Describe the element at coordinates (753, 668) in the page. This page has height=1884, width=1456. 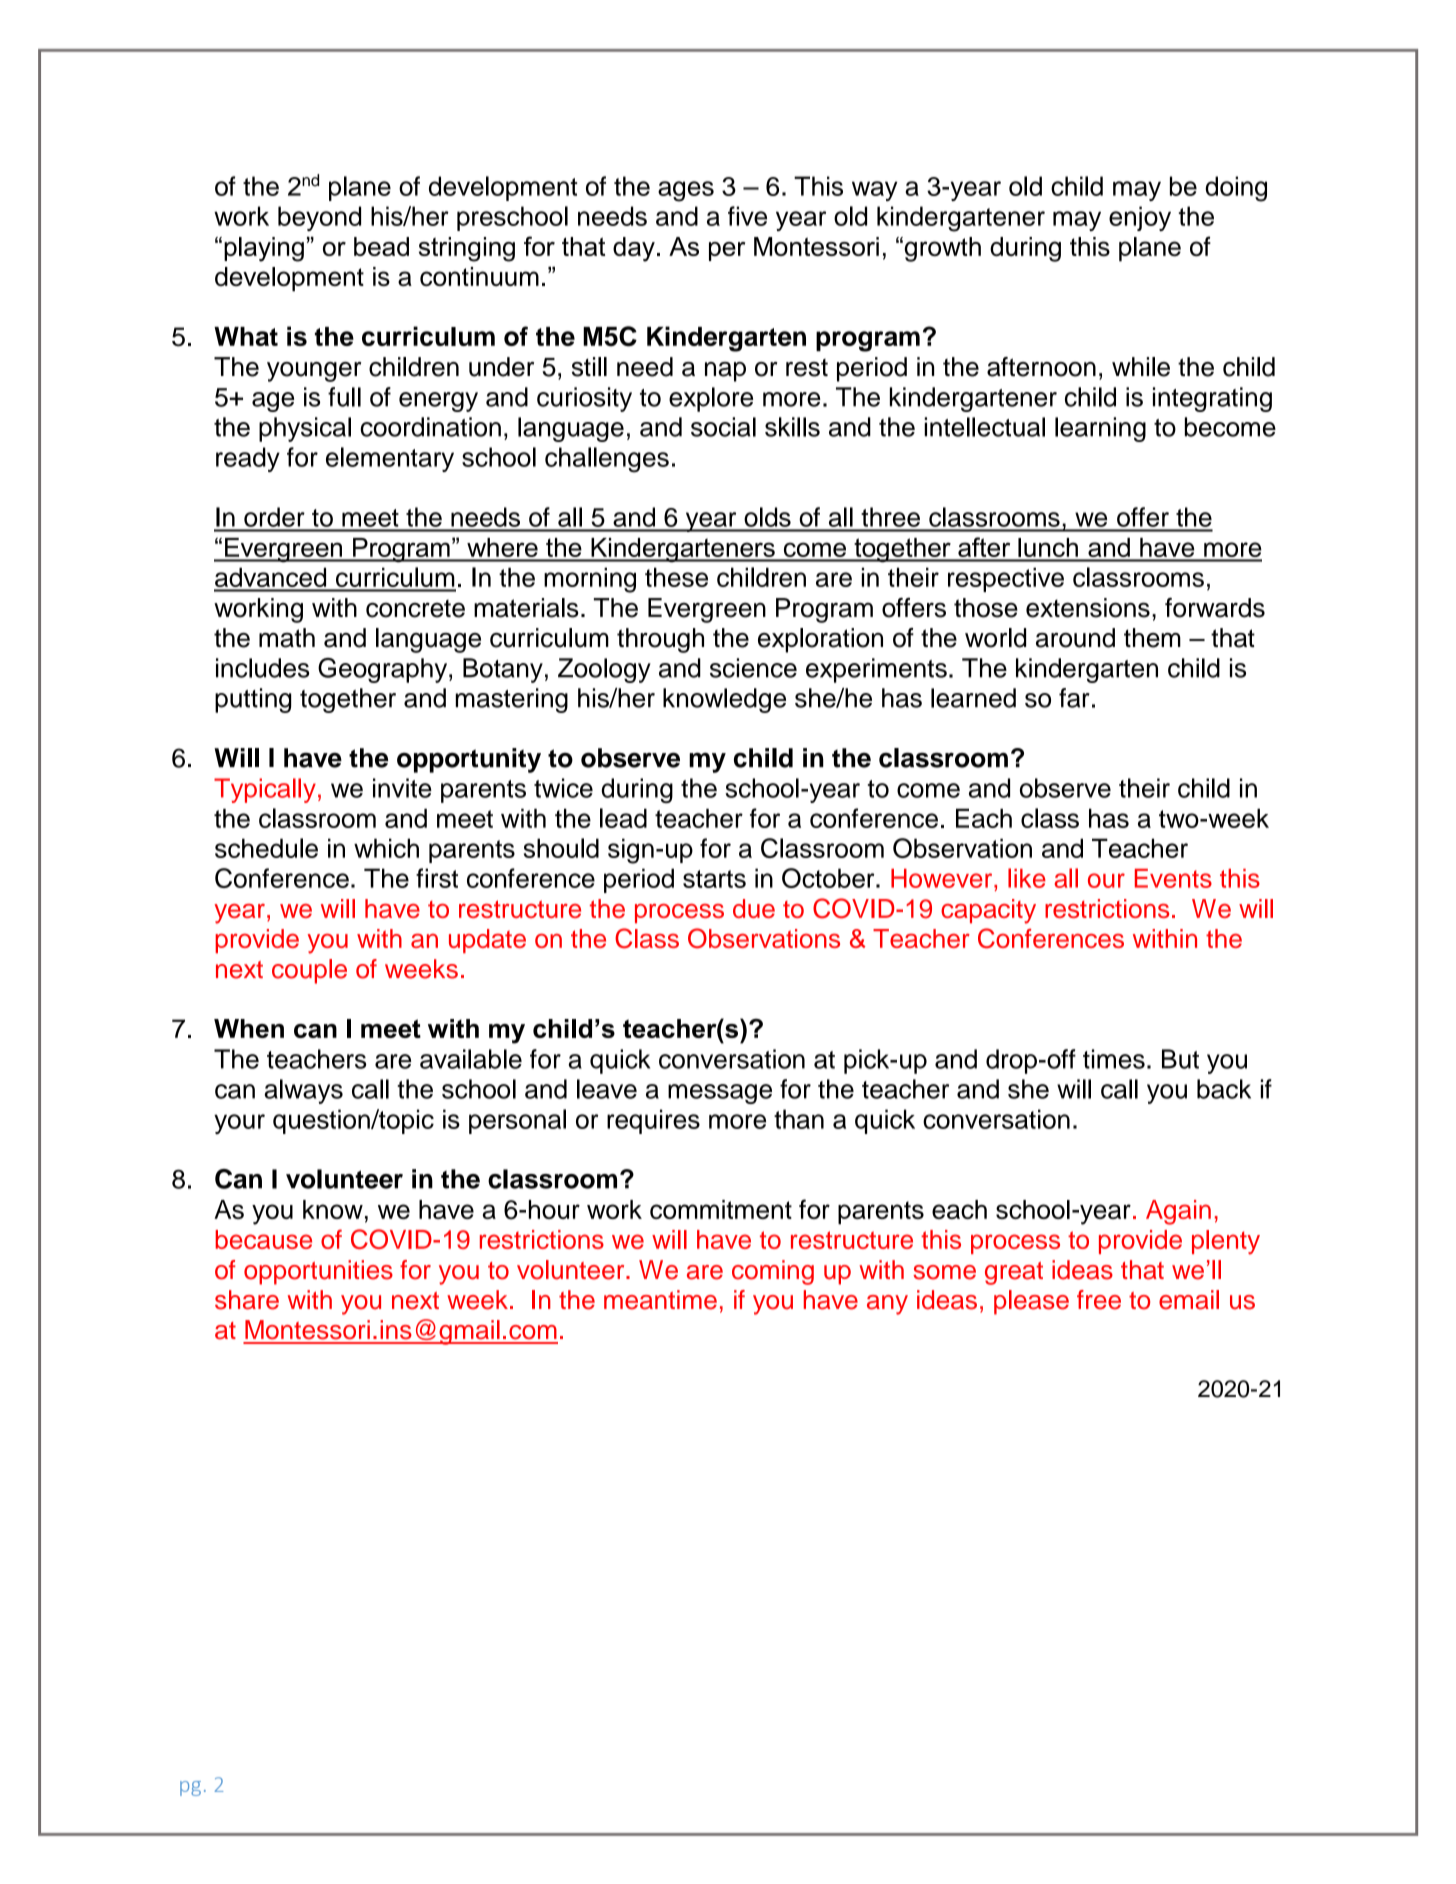
I see `science` at that location.
